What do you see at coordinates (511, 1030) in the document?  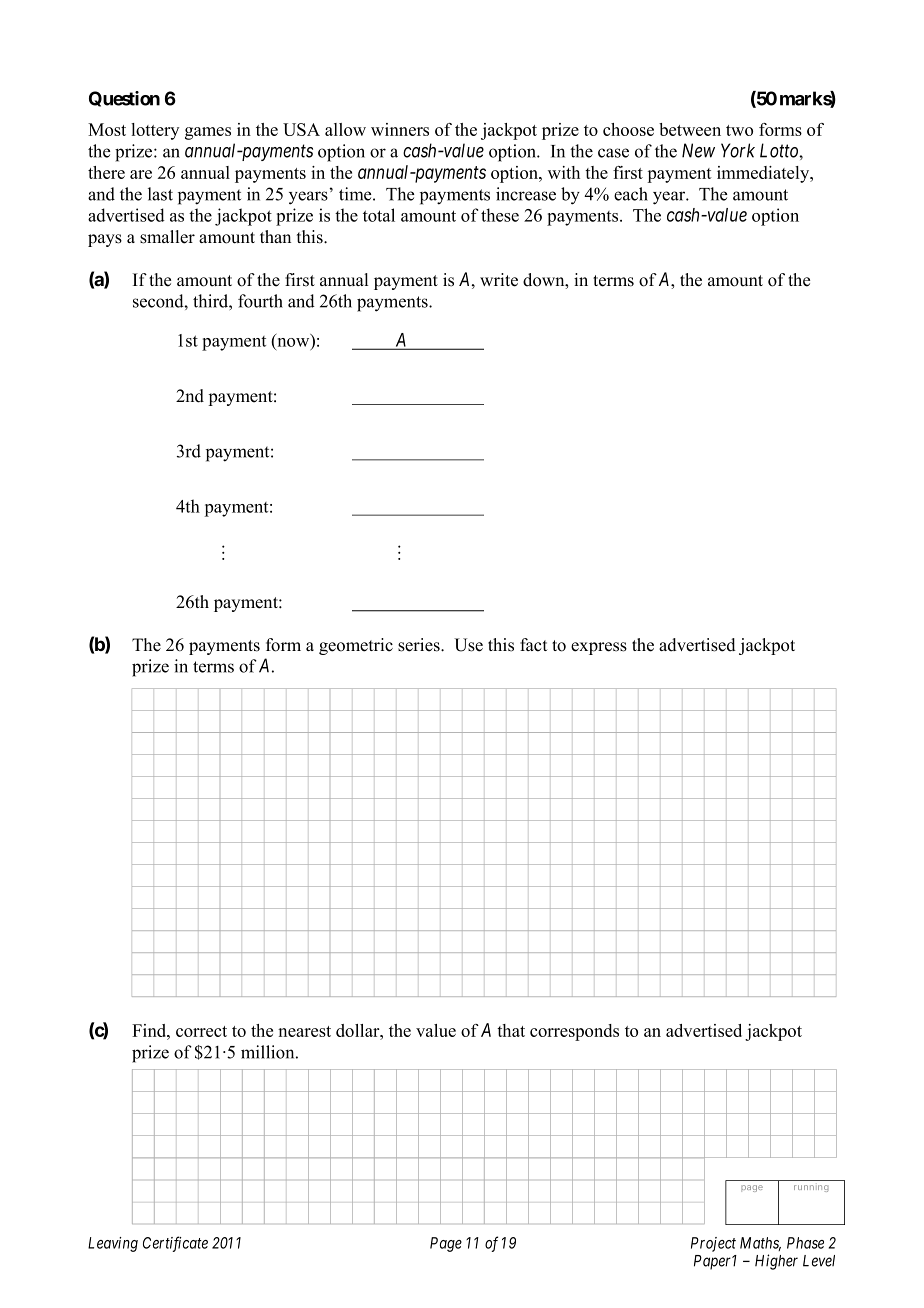 I see `that` at bounding box center [511, 1030].
